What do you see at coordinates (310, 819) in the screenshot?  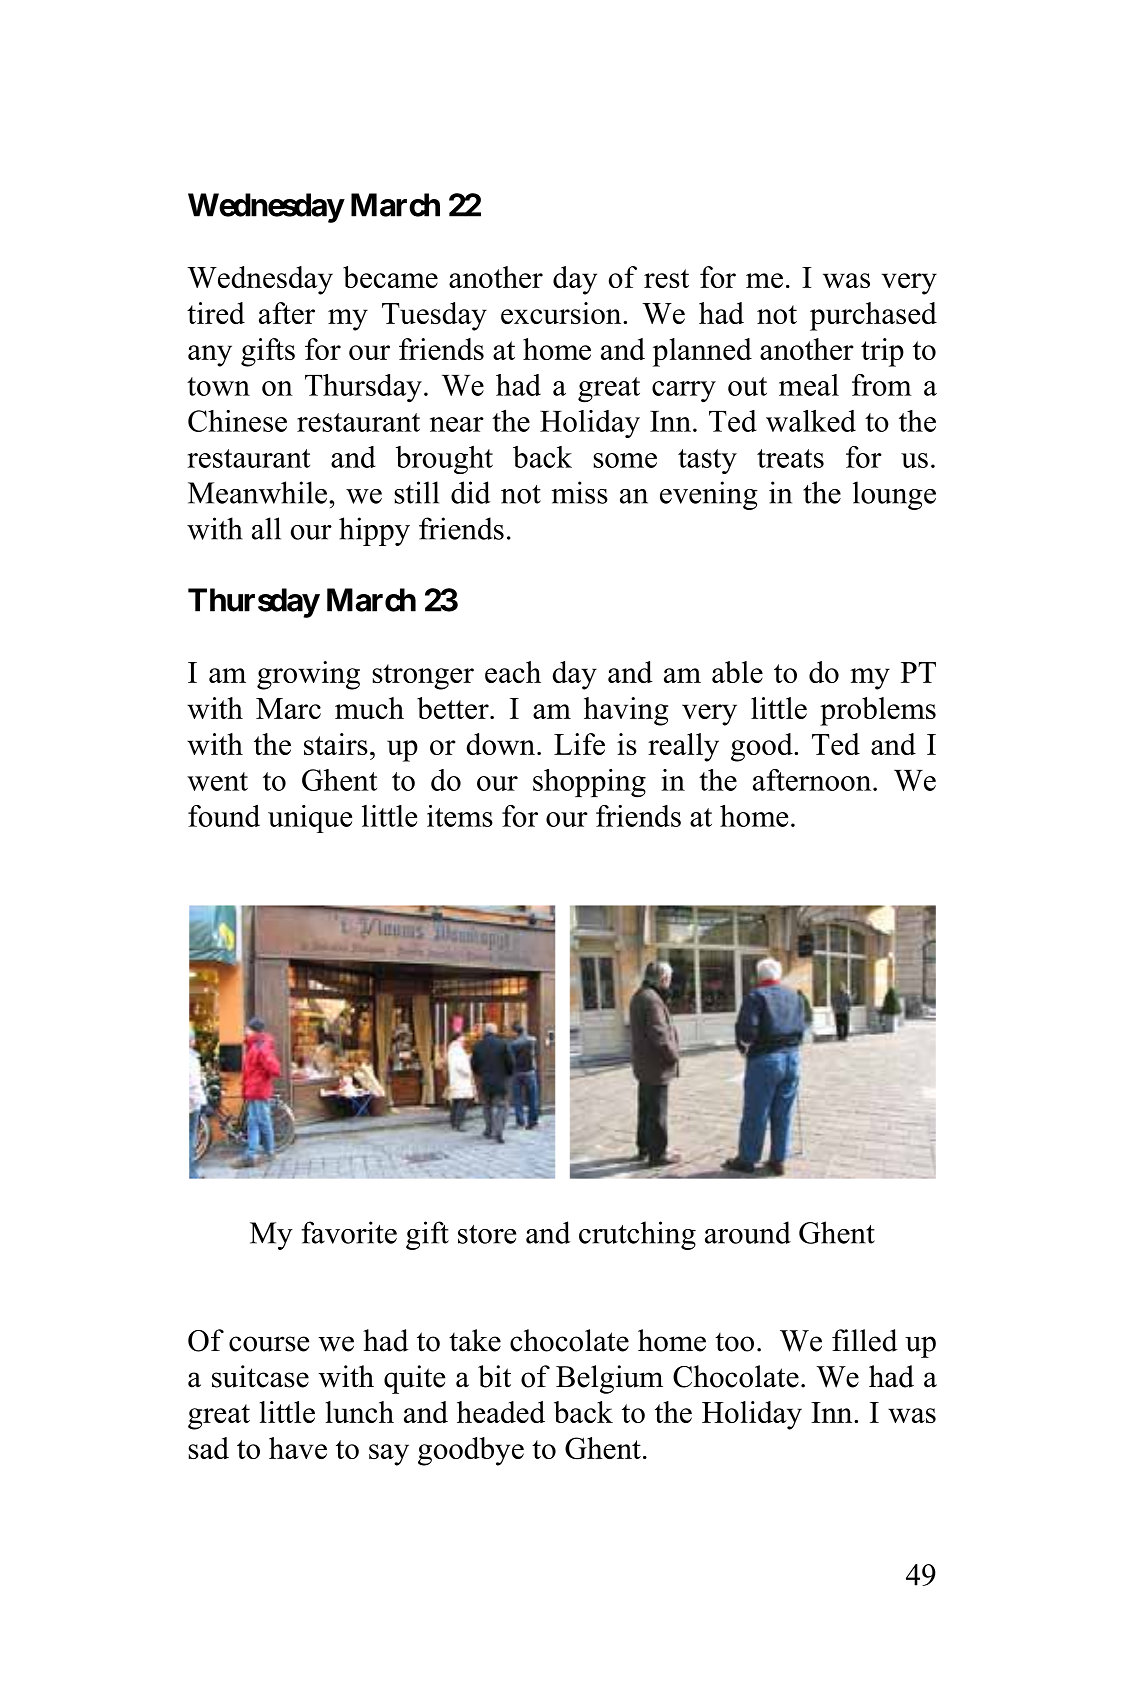 I see `unique` at bounding box center [310, 819].
